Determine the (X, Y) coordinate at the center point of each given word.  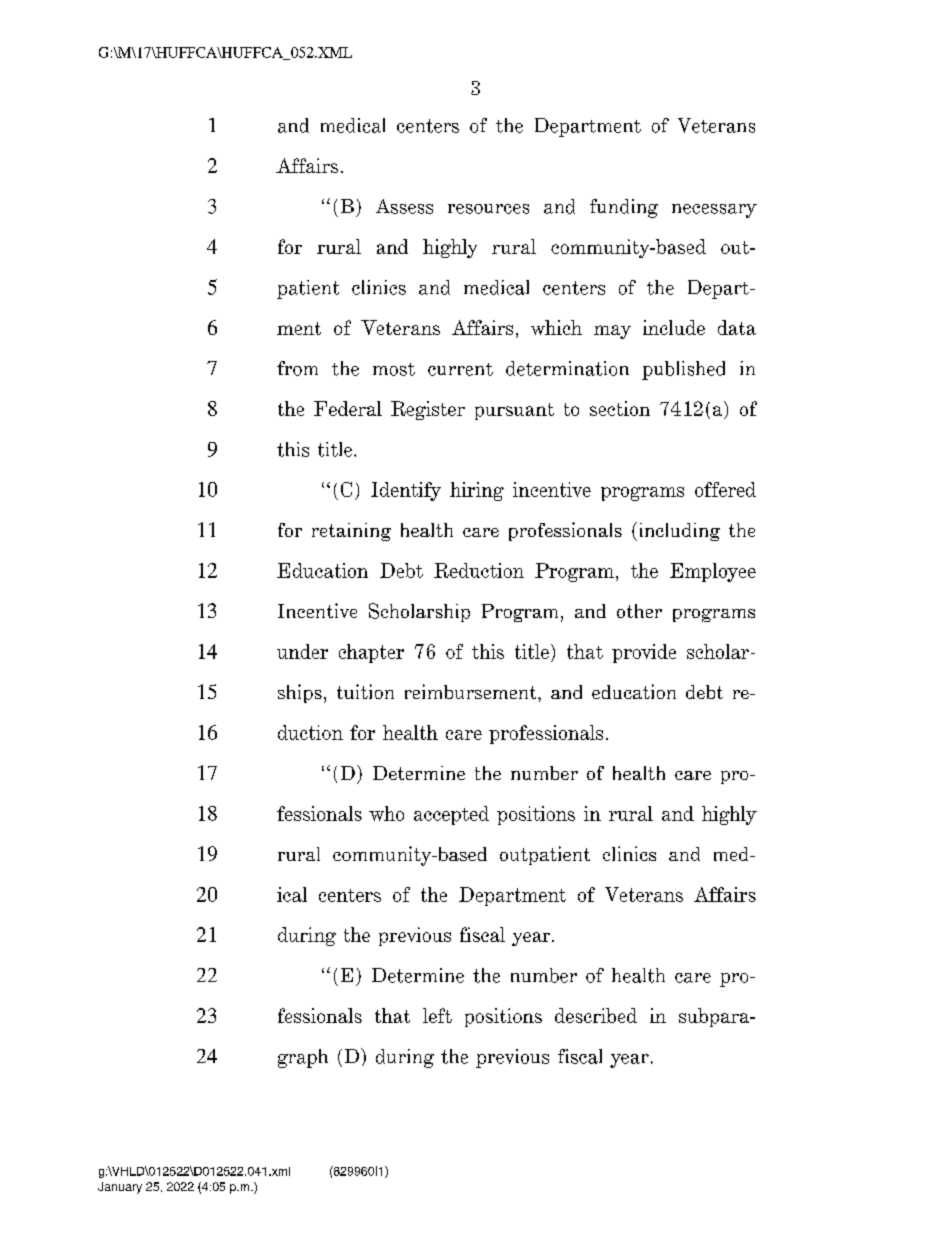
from (297, 368)
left (437, 1015)
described (596, 1015)
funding (624, 208)
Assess (404, 206)
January (120, 1188)
